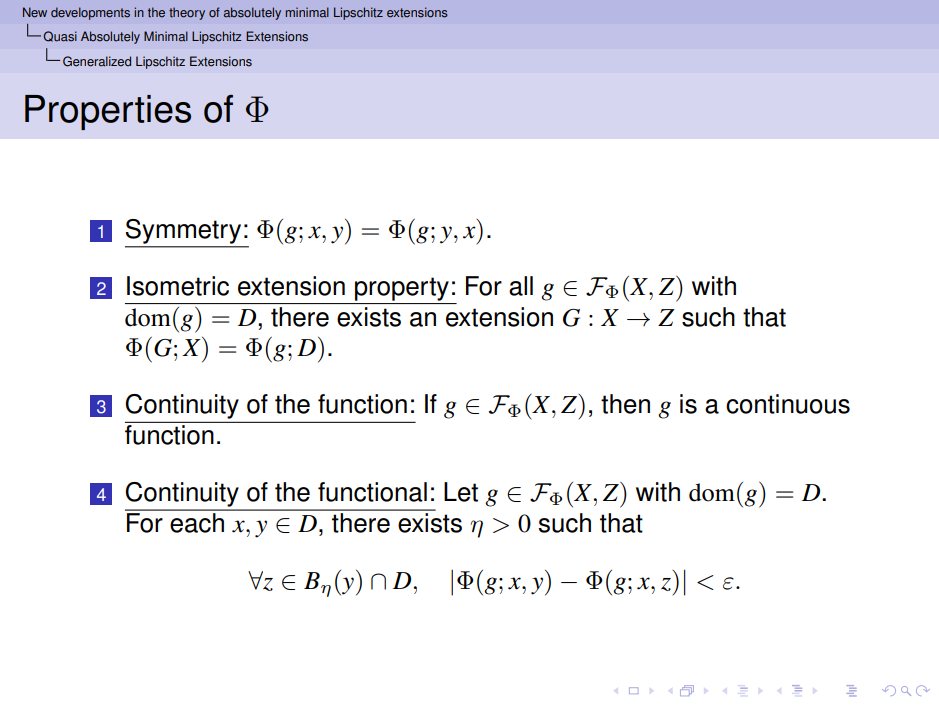 This screenshot has width=939, height=705. Describe the element at coordinates (60, 36) in the screenshot. I see `Quasi` at that location.
